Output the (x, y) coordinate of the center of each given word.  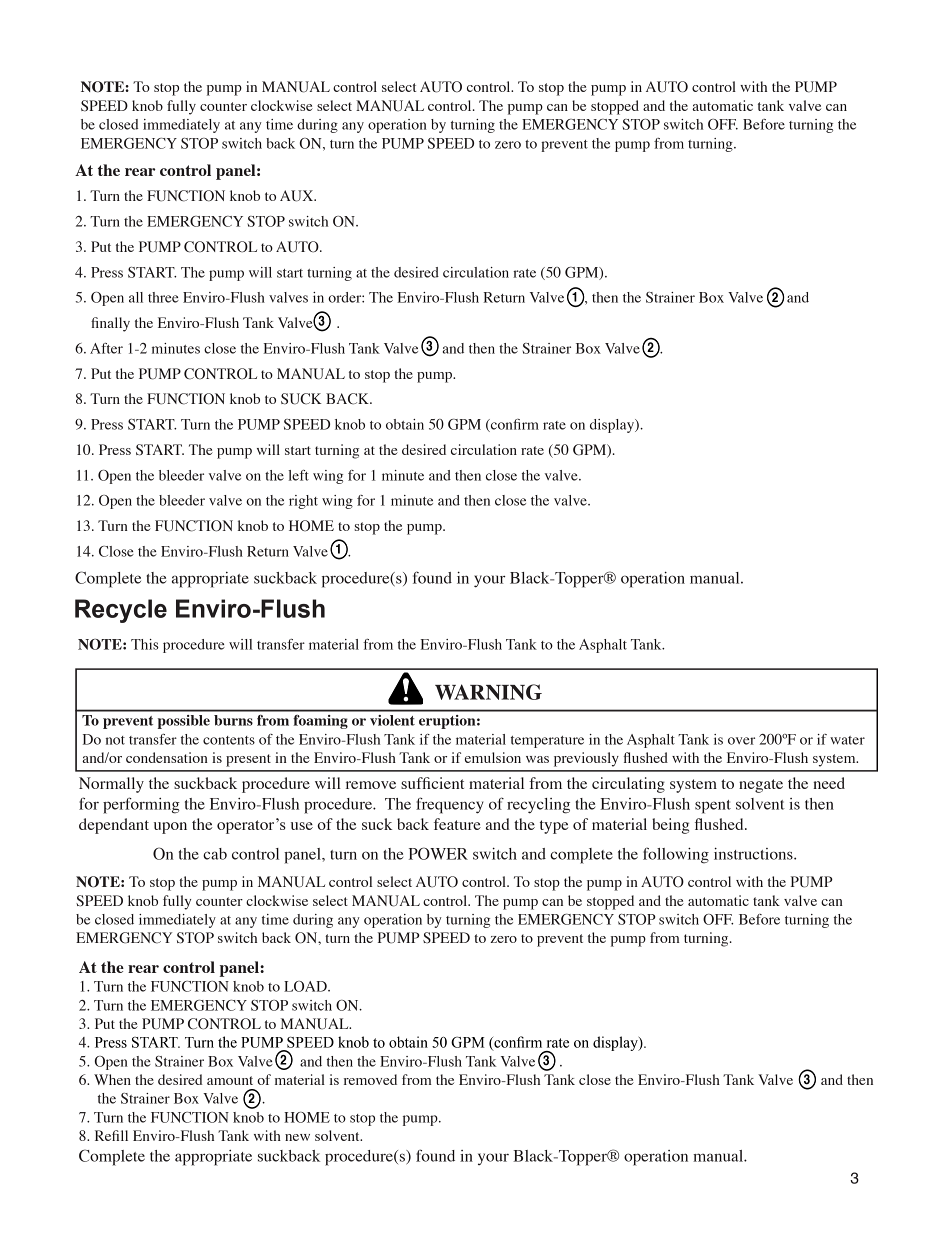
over (741, 741)
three (163, 297)
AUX (298, 196)
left (298, 475)
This (145, 644)
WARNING (488, 692)
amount (230, 1080)
